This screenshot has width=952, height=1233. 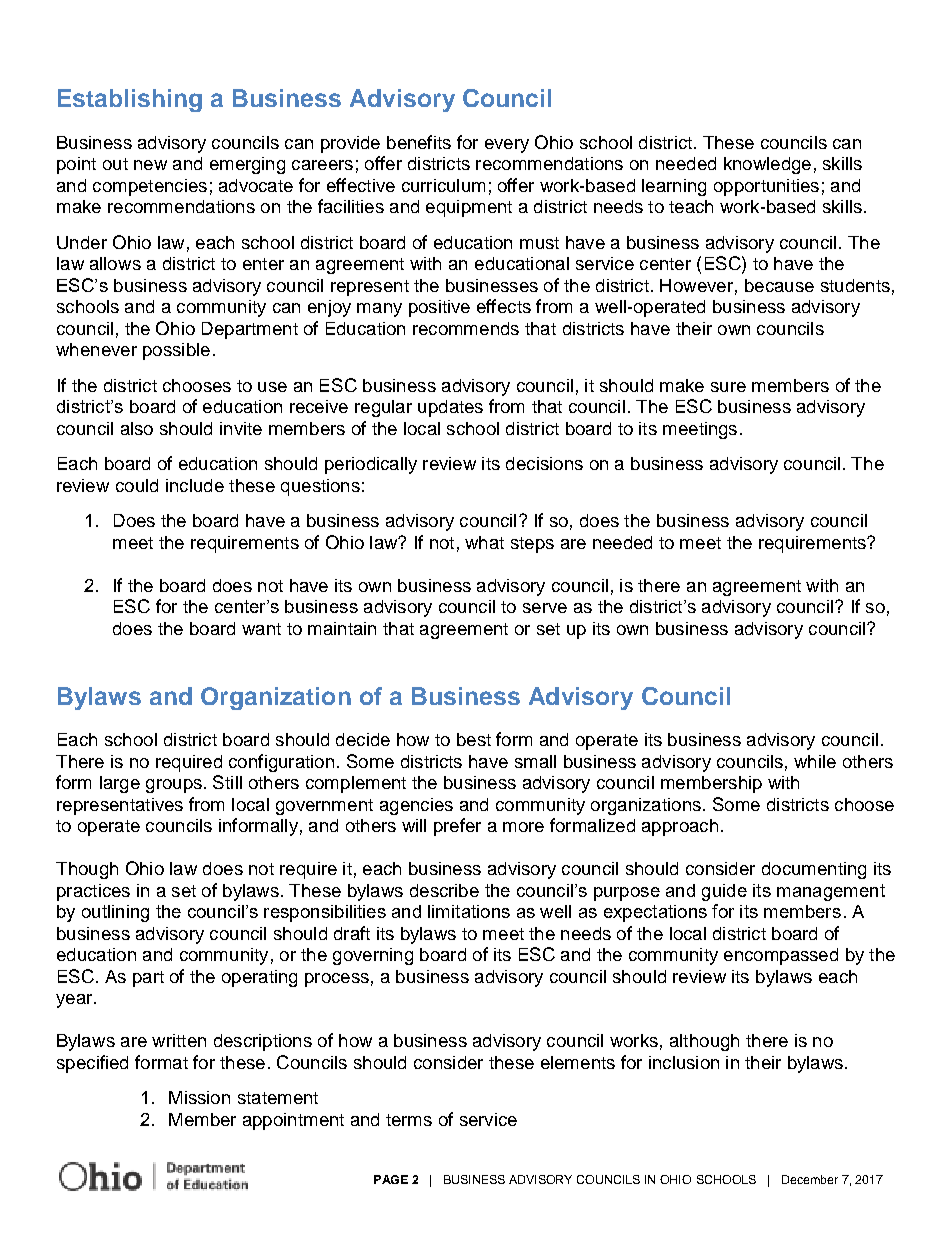 I want to click on prefer, so click(x=457, y=827).
